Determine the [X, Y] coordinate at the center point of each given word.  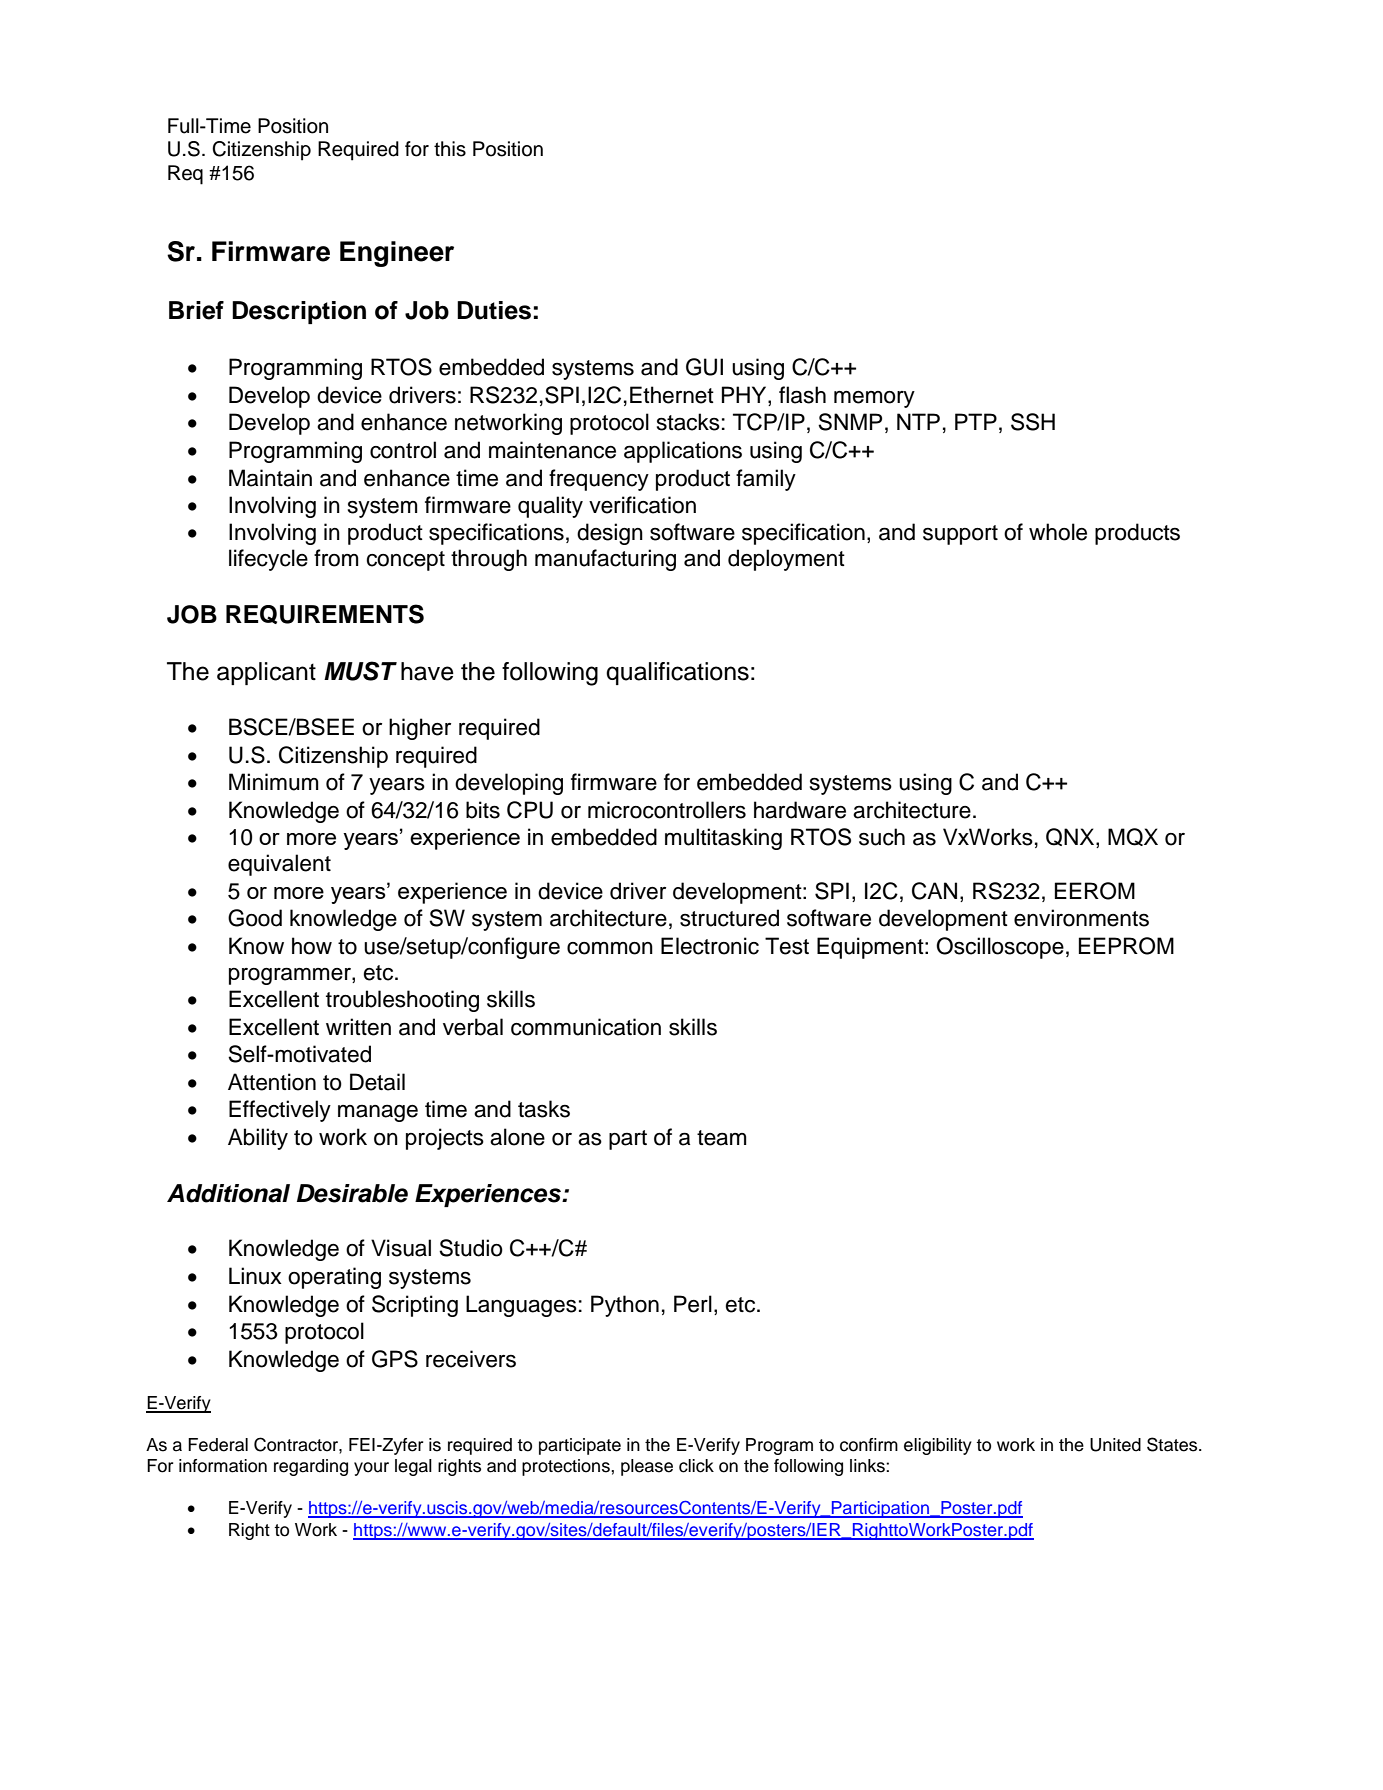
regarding [311, 1467]
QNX [1071, 838]
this [450, 149]
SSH [1033, 422]
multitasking [723, 839]
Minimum [274, 782]
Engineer [397, 254]
